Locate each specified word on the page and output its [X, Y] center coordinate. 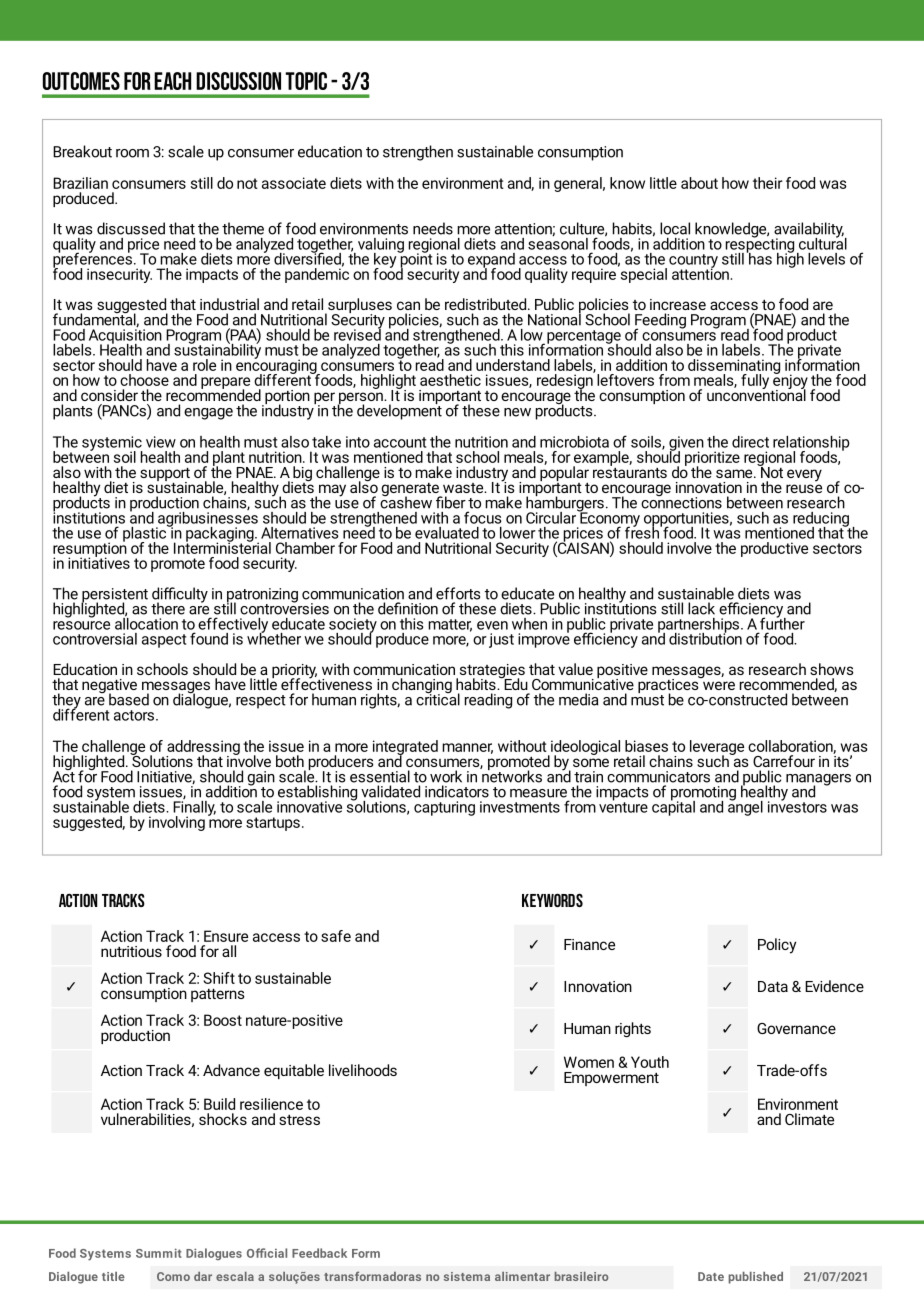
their [768, 183]
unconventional [756, 394]
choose [144, 380]
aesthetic [450, 380]
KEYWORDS [552, 900]
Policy [777, 946]
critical [438, 698]
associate [294, 183]
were [719, 685]
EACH [172, 81]
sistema [467, 1276]
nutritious [131, 951]
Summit [159, 1253]
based [129, 699]
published [755, 1278]
